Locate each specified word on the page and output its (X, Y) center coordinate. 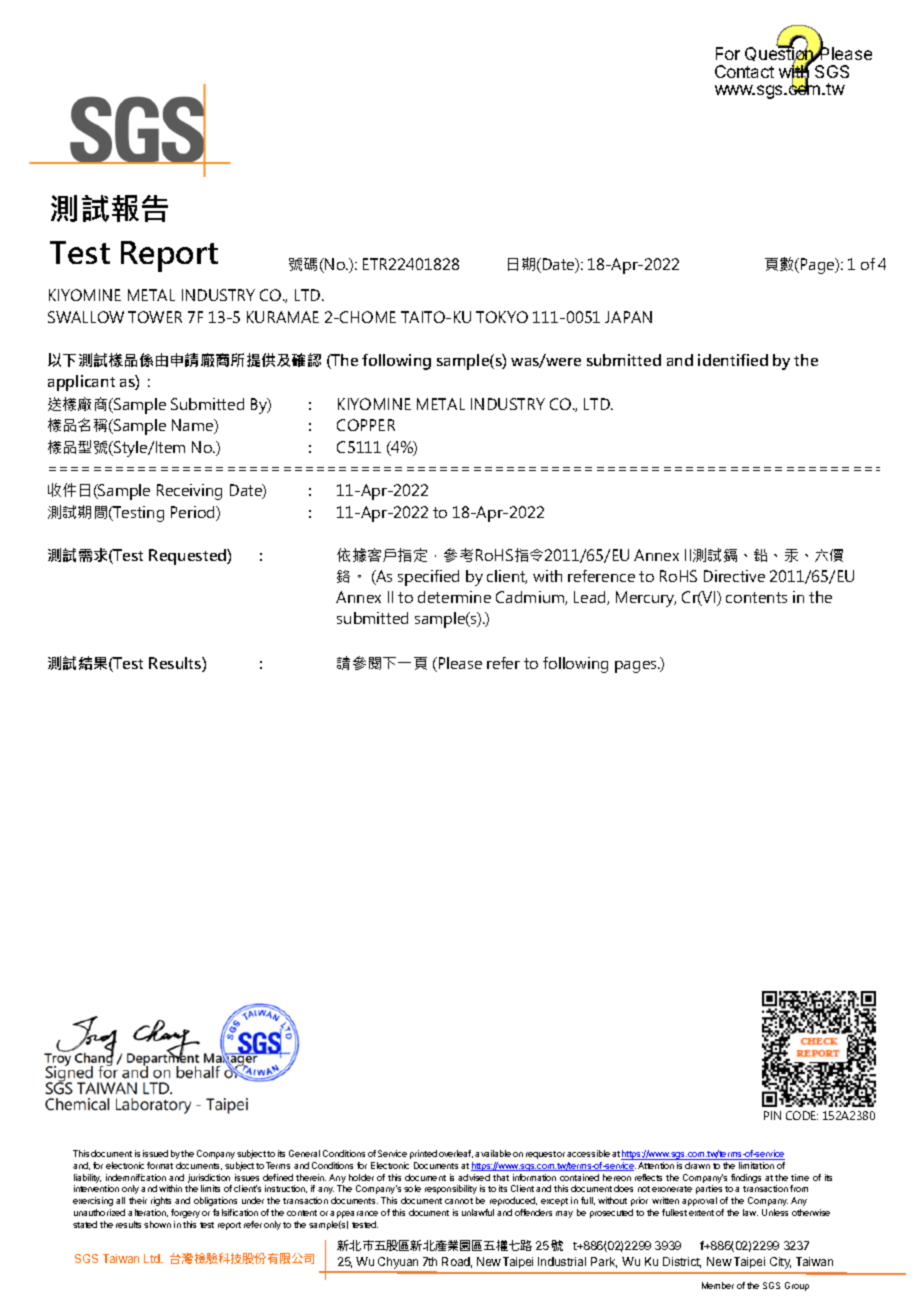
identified (733, 360)
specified (428, 578)
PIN (772, 1115)
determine (454, 597)
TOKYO (502, 317)
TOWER (155, 317)
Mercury (646, 599)
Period (194, 513)
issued (155, 1153)
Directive (734, 576)
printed (423, 1154)
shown (157, 1224)
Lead (591, 598)
